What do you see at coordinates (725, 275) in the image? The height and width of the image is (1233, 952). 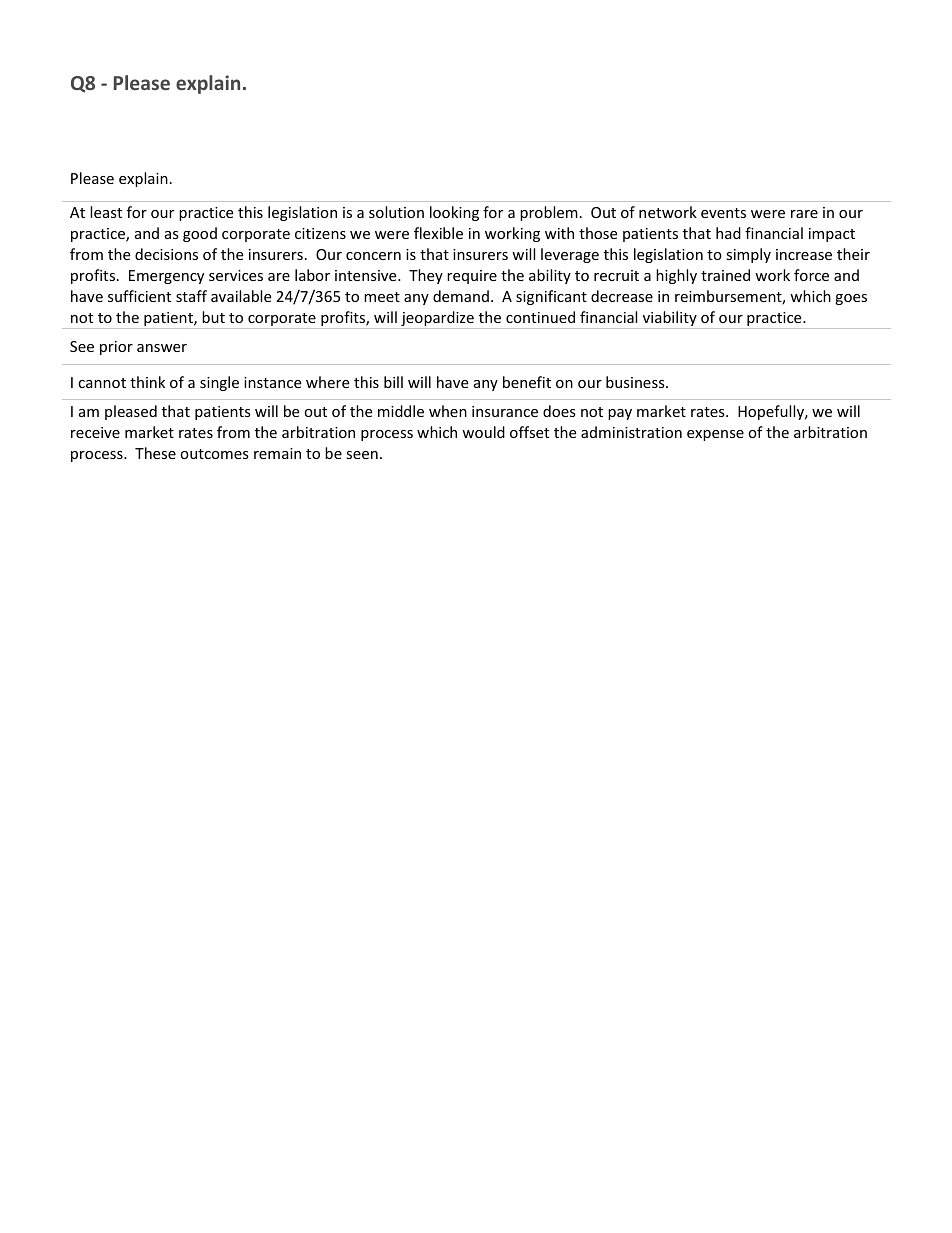 I see `trained` at bounding box center [725, 275].
